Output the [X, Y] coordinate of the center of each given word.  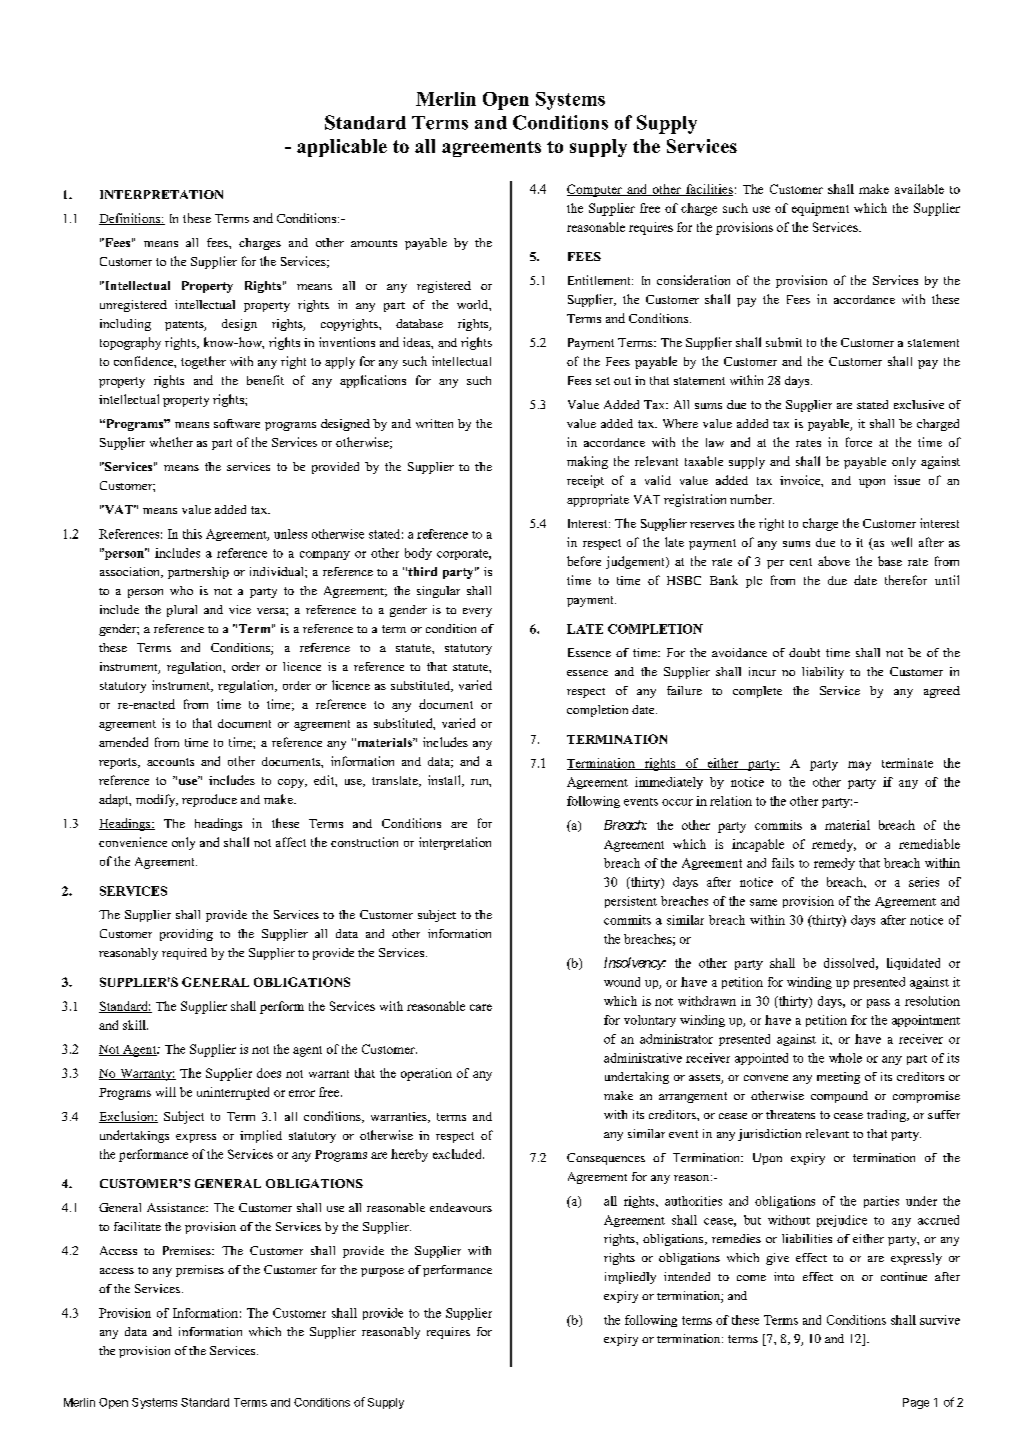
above [834, 561]
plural [182, 611]
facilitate [137, 1226]
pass [878, 1003]
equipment [820, 209]
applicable [342, 148]
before [584, 561]
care [481, 1007]
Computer [595, 190]
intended [687, 1276]
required [184, 954]
